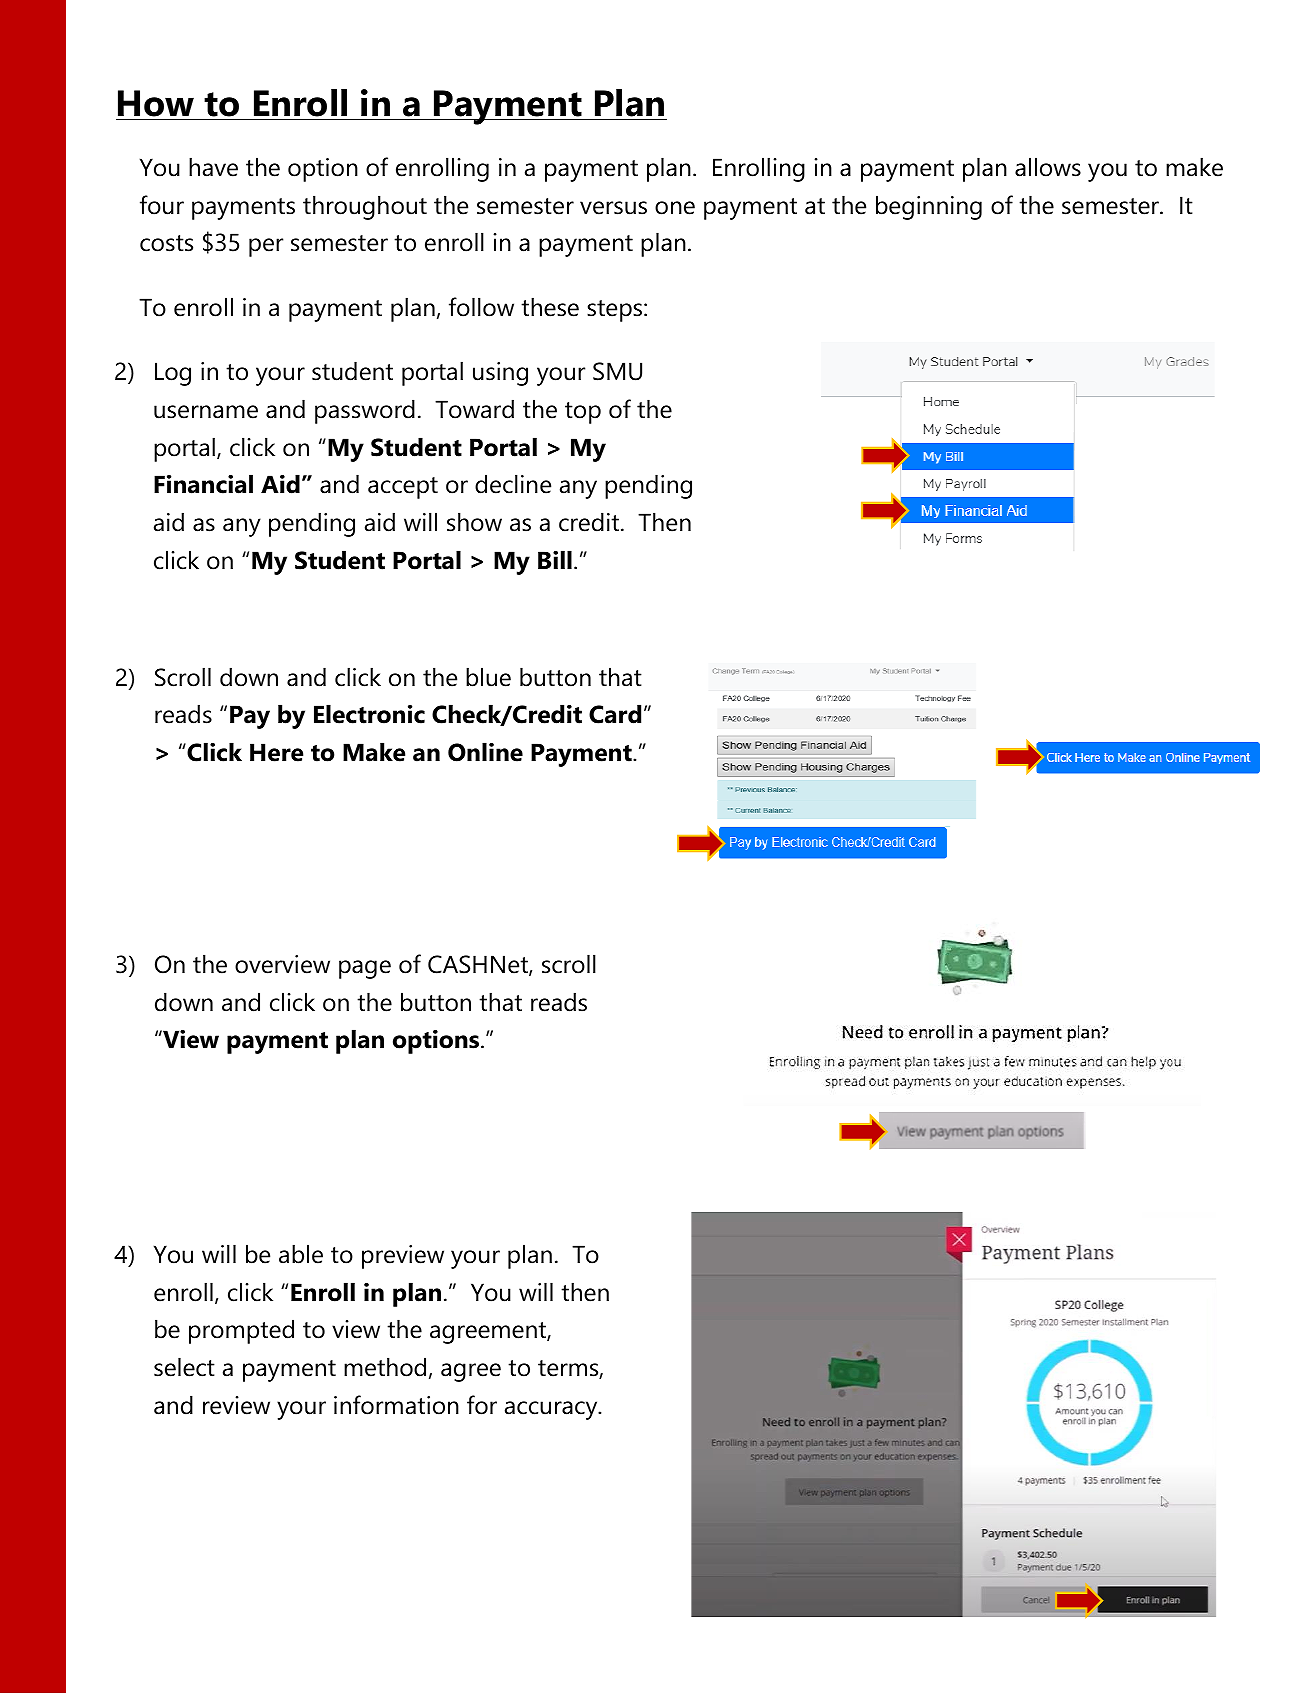  What do you see at coordinates (615, 714) in the screenshot?
I see `Card` at bounding box center [615, 714].
